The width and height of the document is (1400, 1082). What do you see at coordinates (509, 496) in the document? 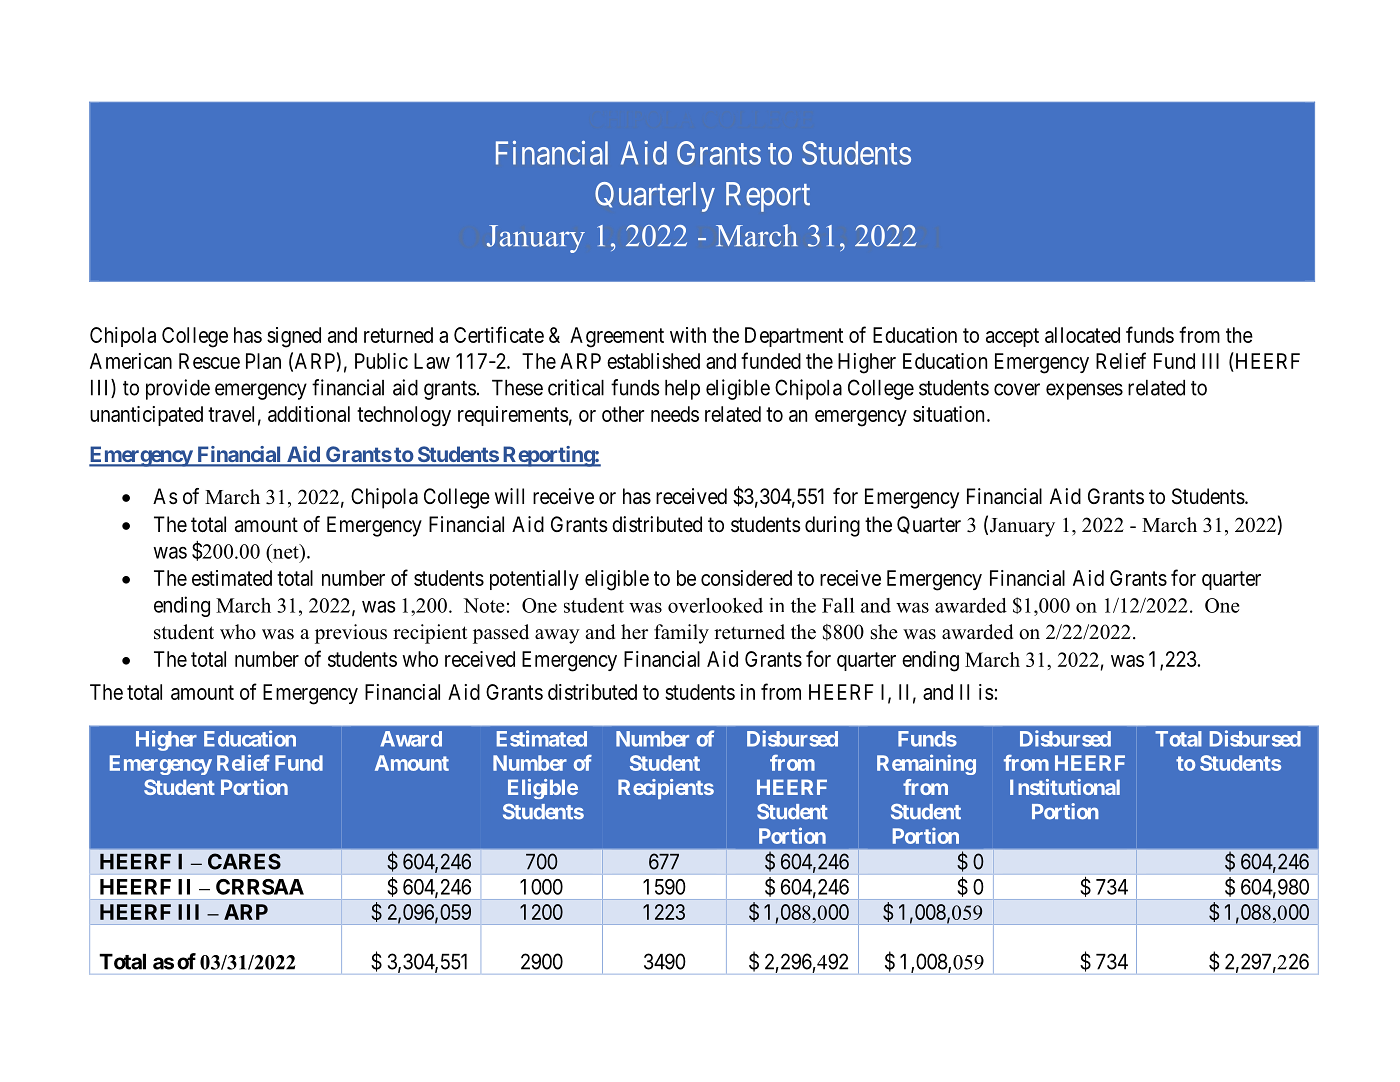
I see `will` at bounding box center [509, 496].
